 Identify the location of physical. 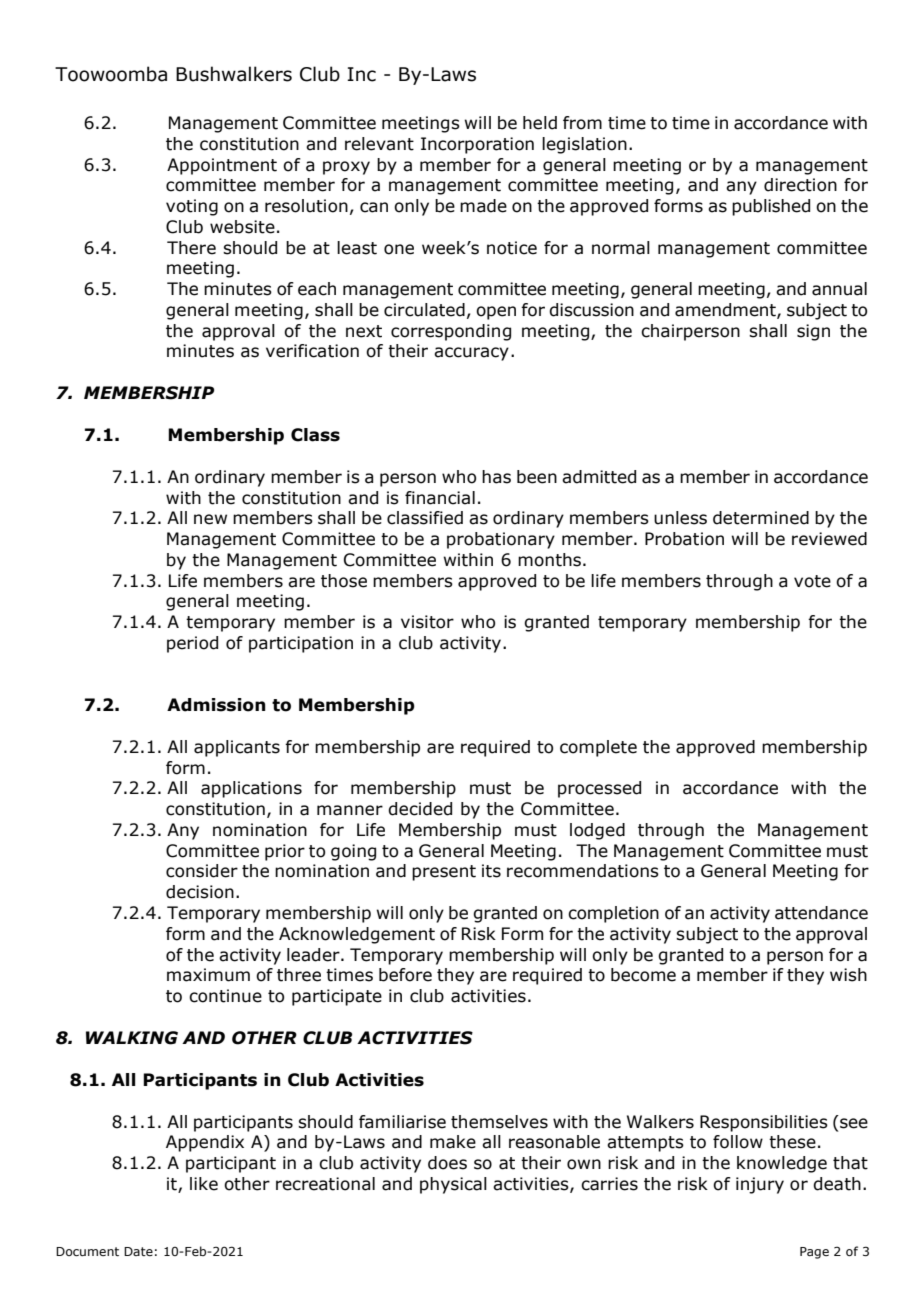
(453, 1185).
